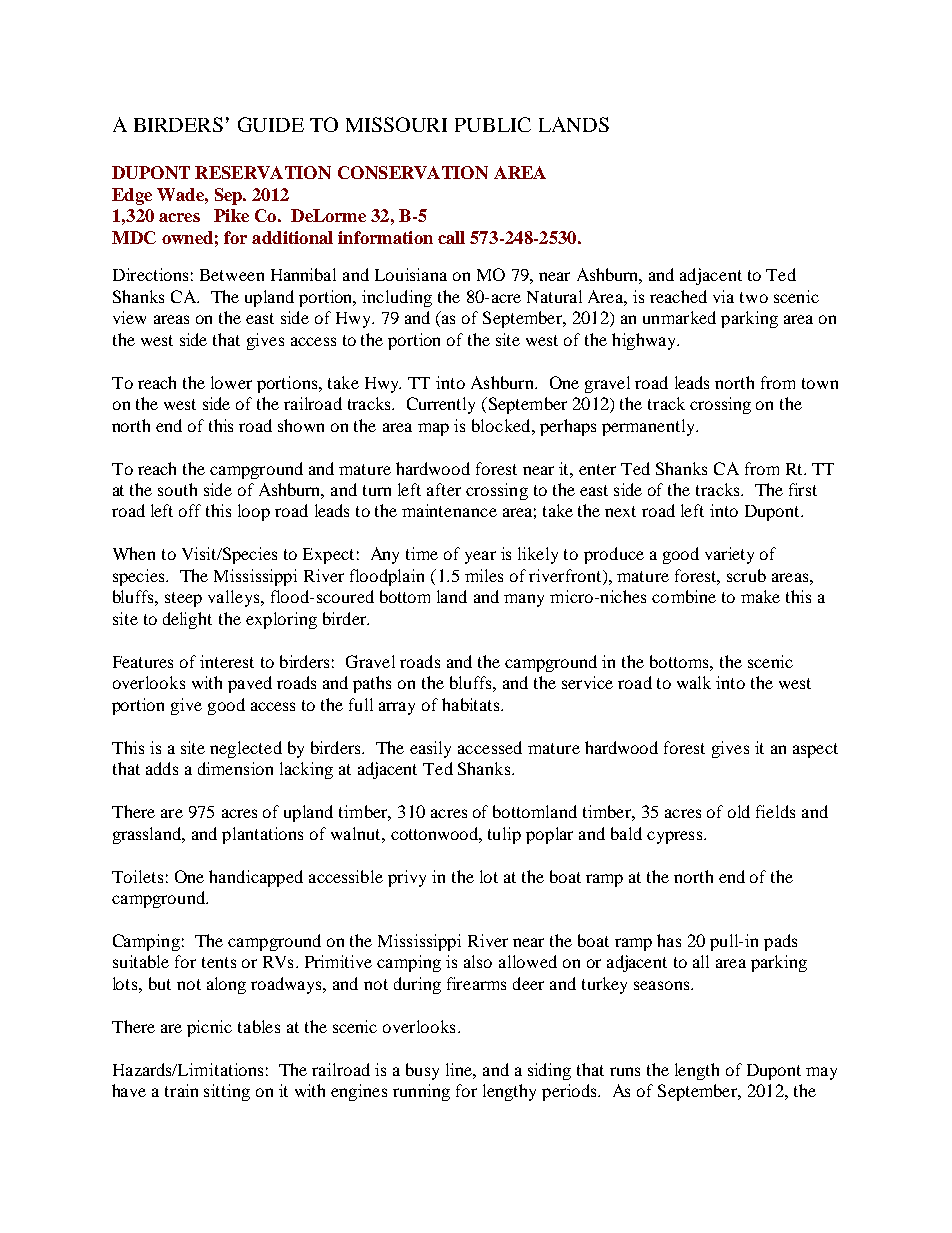 Image resolution: width=952 pixels, height=1233 pixels. What do you see at coordinates (493, 124) in the page?
I see `PUBLIC` at bounding box center [493, 124].
